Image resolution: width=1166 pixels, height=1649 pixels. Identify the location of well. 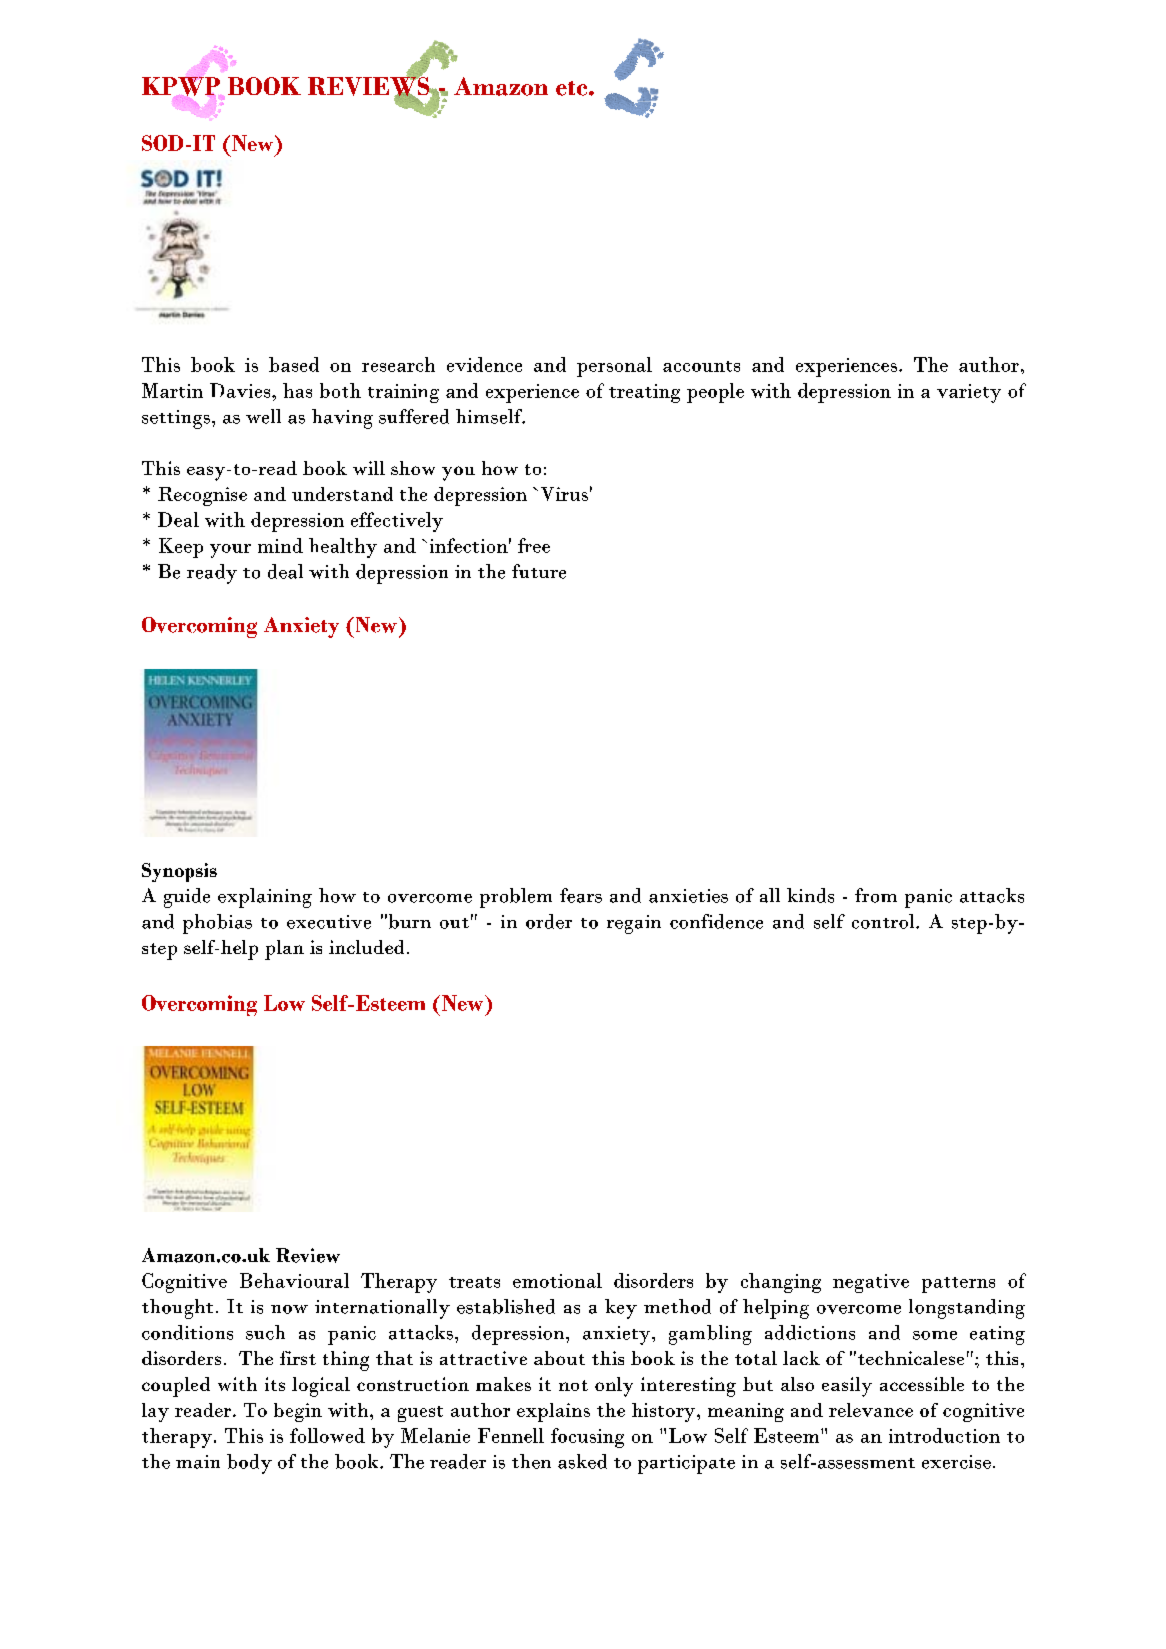
(263, 416).
